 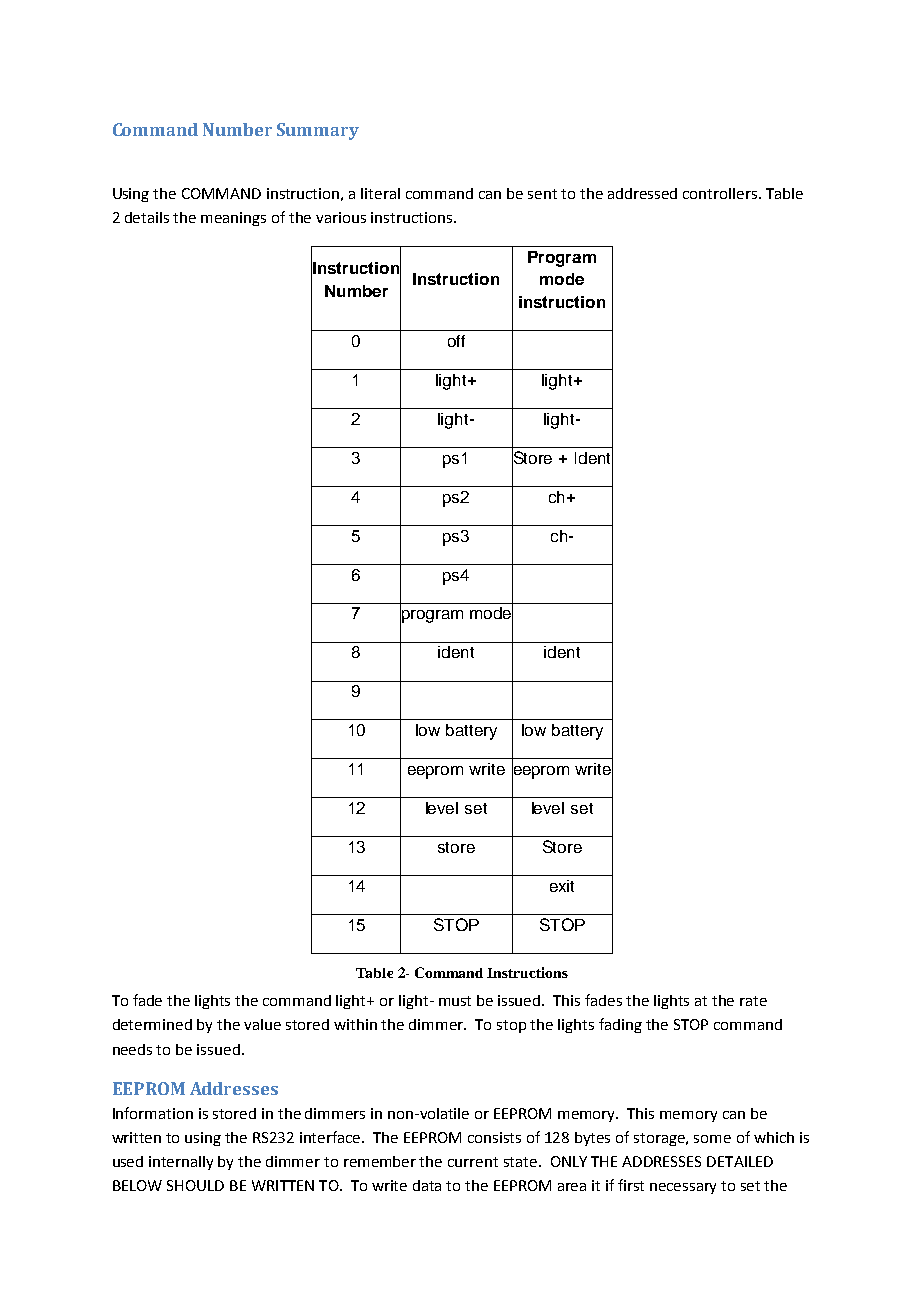 What do you see at coordinates (152, 1024) in the screenshot?
I see `determined` at bounding box center [152, 1024].
